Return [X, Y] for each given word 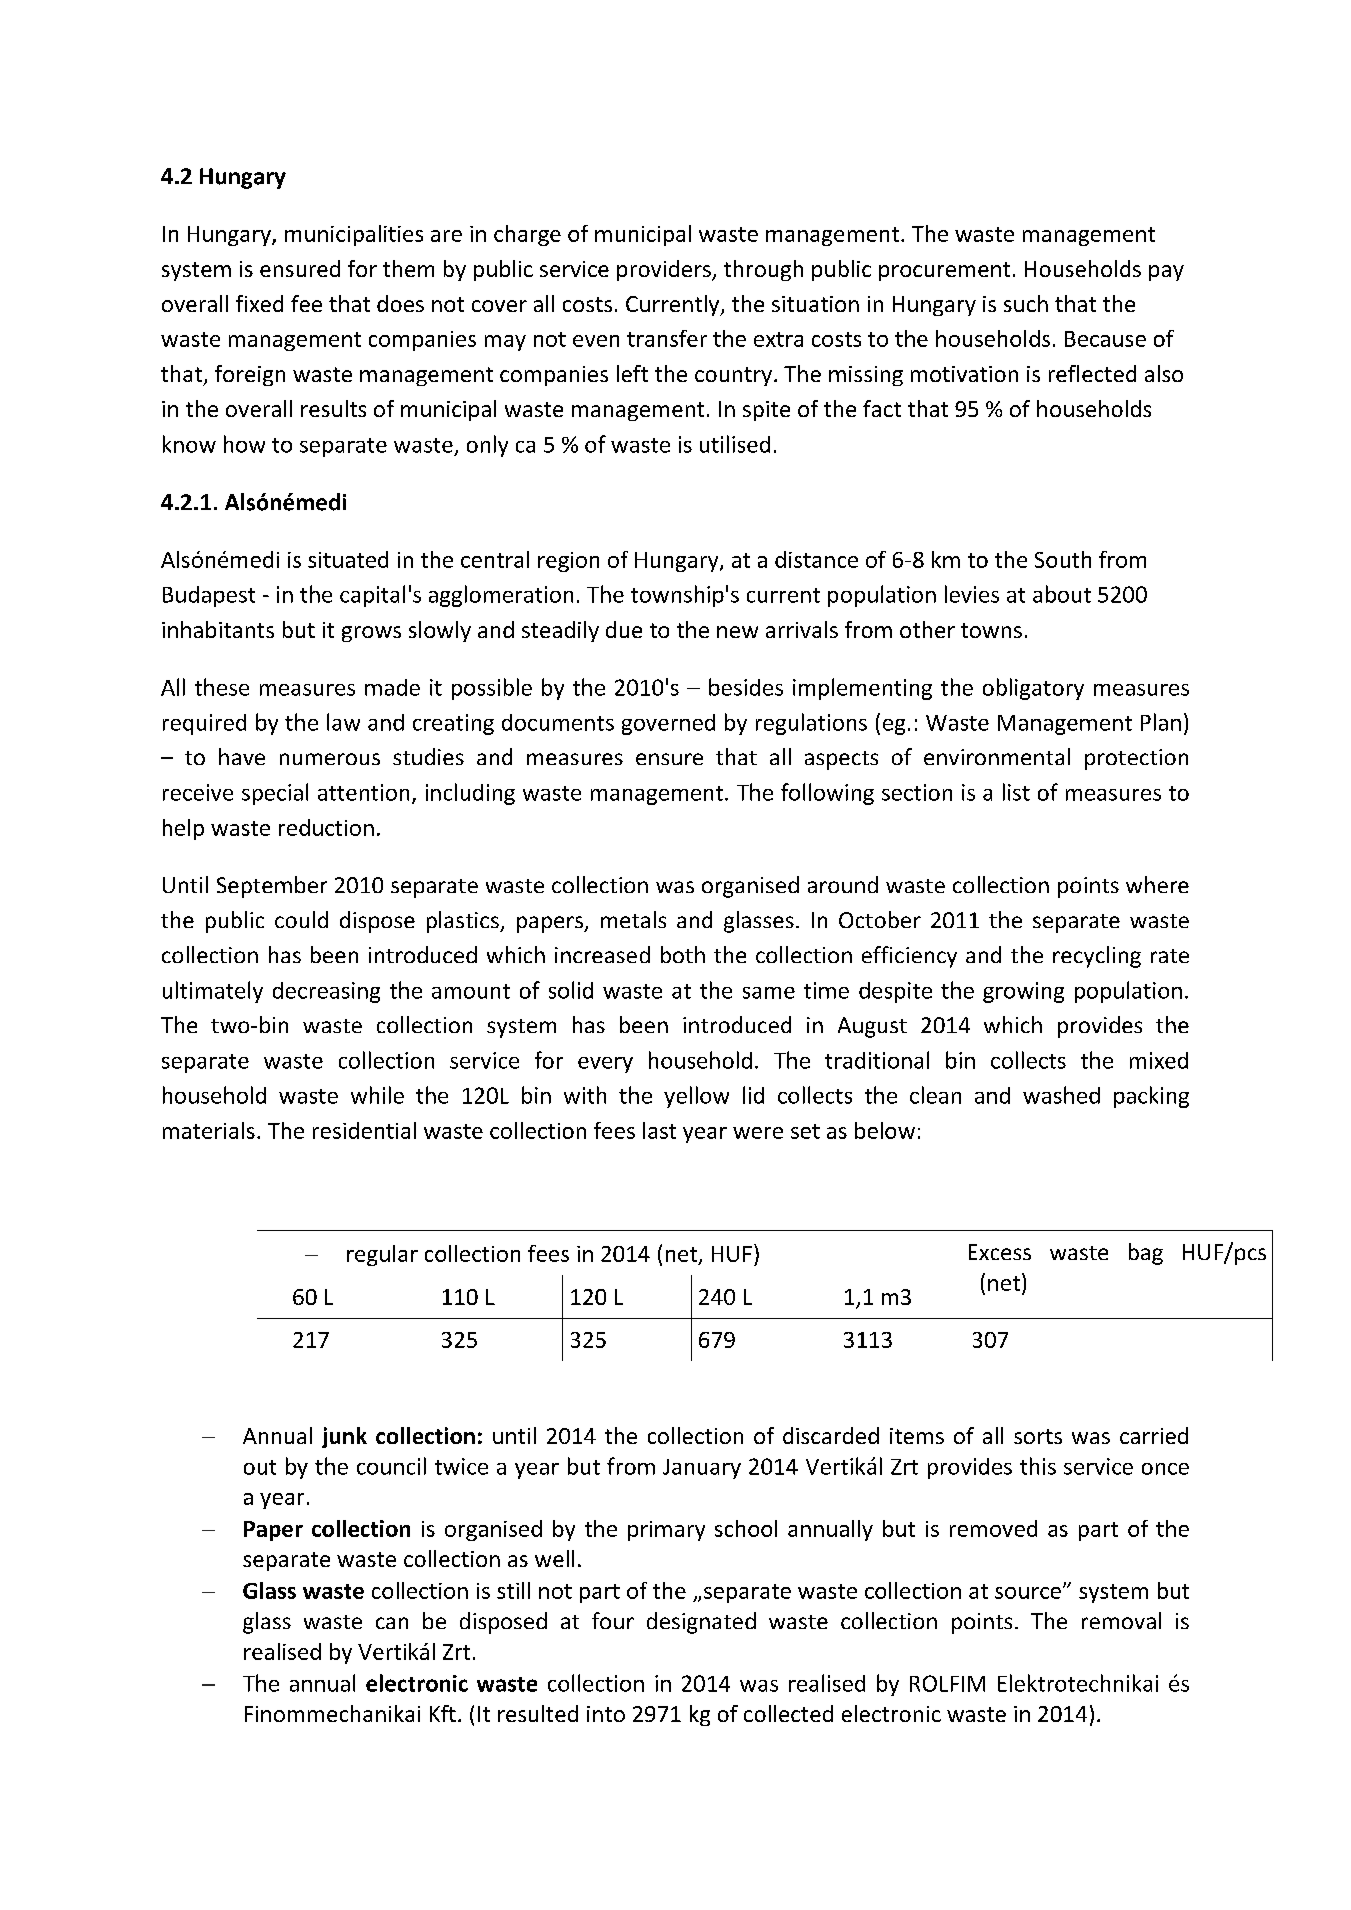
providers [665, 270]
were [758, 1133]
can [392, 1623]
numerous [330, 759]
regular [382, 1255]
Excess [1000, 1252]
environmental [997, 756]
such [1026, 303]
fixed [259, 303]
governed [668, 724]
